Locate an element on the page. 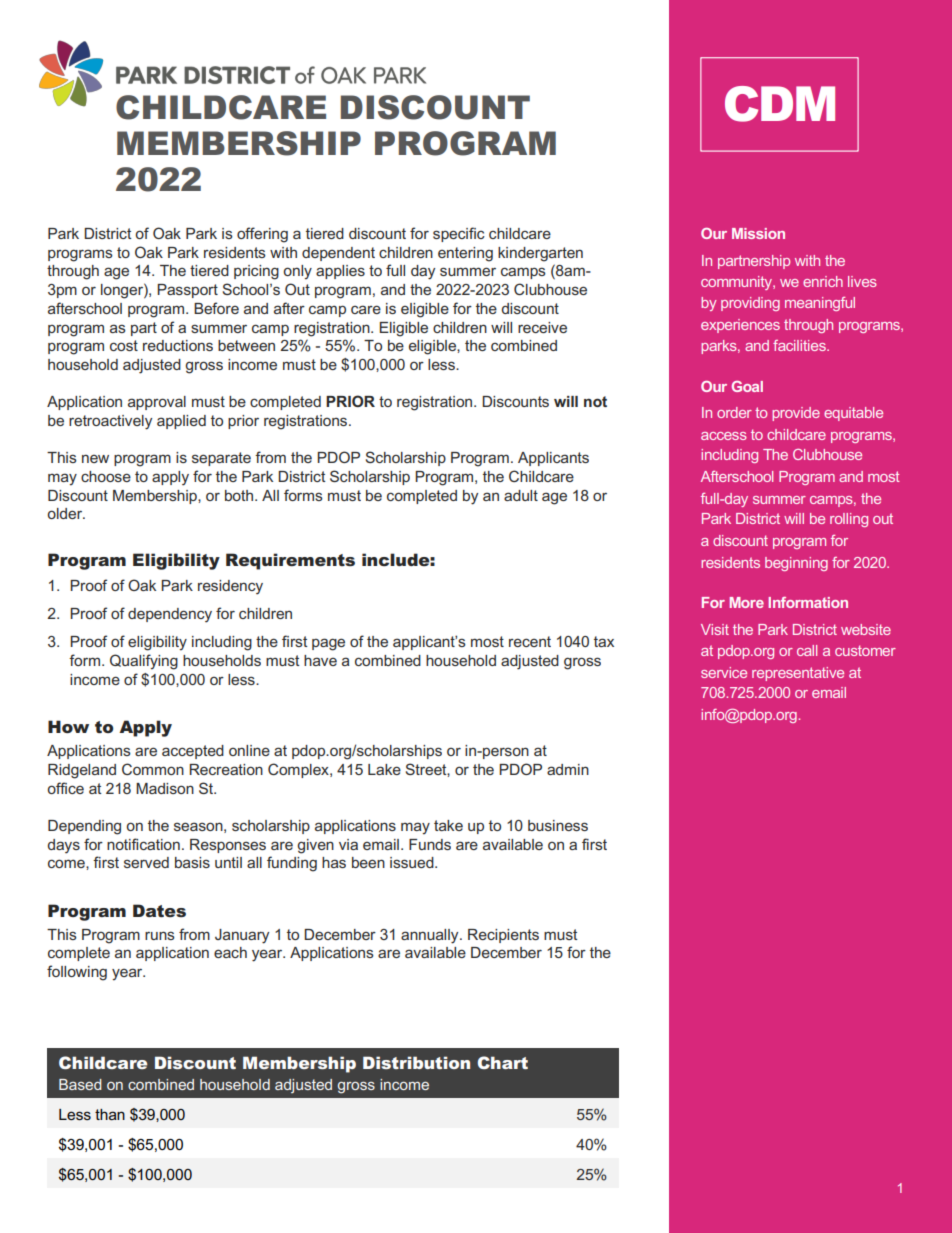 This page has height=1233, width=952. specific is located at coordinates (459, 234).
